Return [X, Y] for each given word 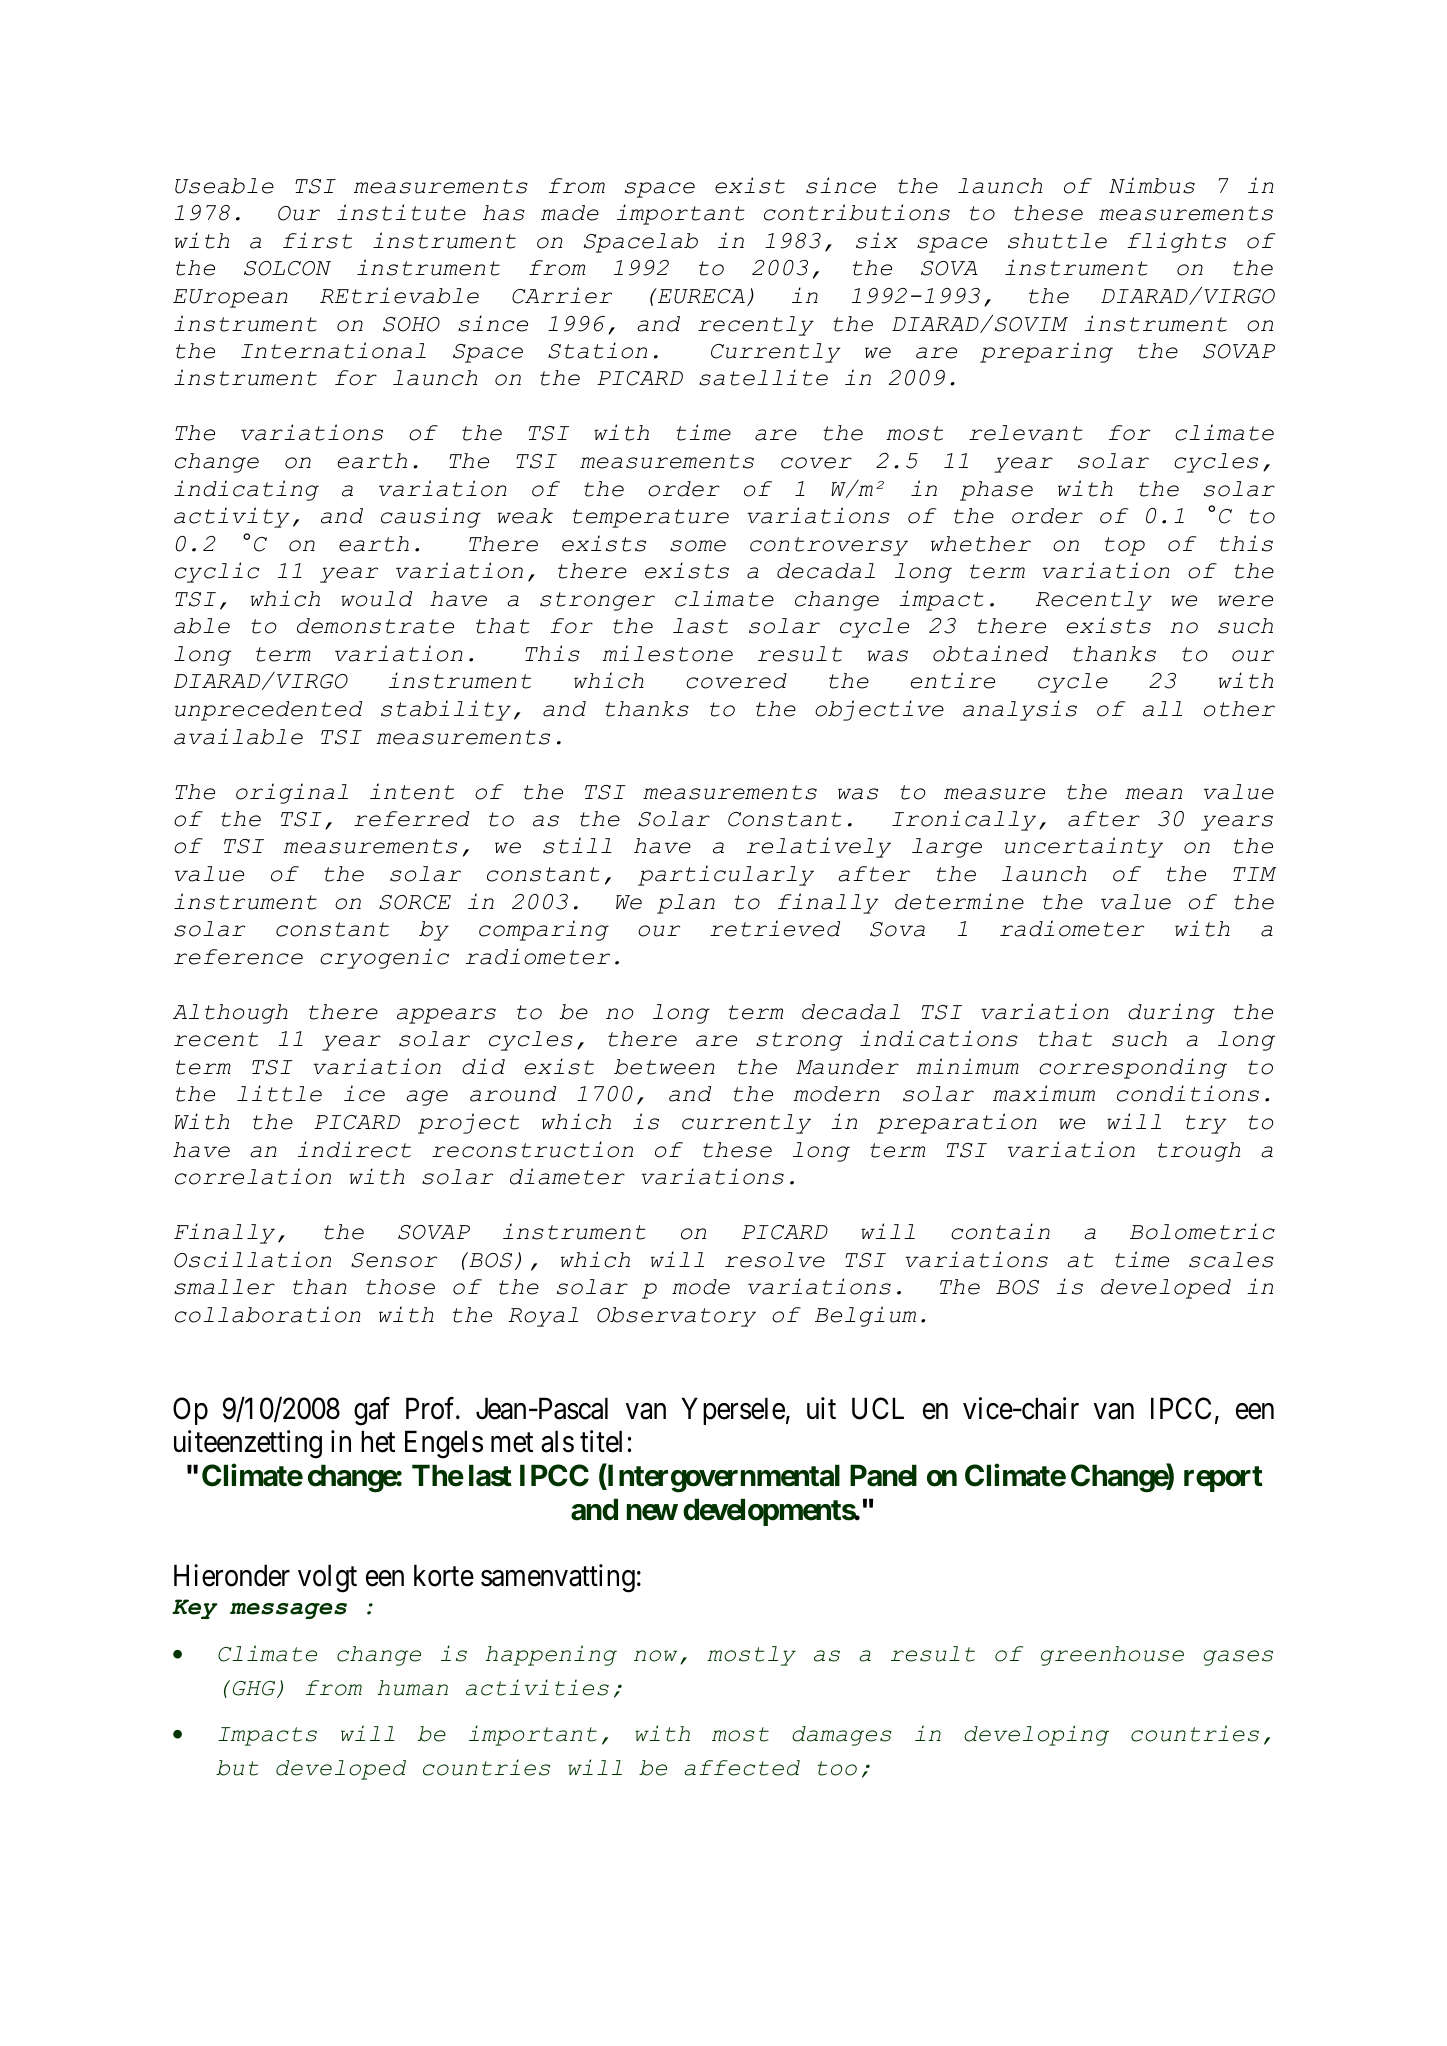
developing [1036, 1735]
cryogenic [384, 958]
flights [1176, 242]
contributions [857, 212]
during [1171, 1013]
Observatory [676, 1317]
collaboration [267, 1314]
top [1125, 546]
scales [1231, 1260]
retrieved [775, 928]
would [376, 599]
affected [742, 1768]
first [317, 240]
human [412, 1688]
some [698, 546]
